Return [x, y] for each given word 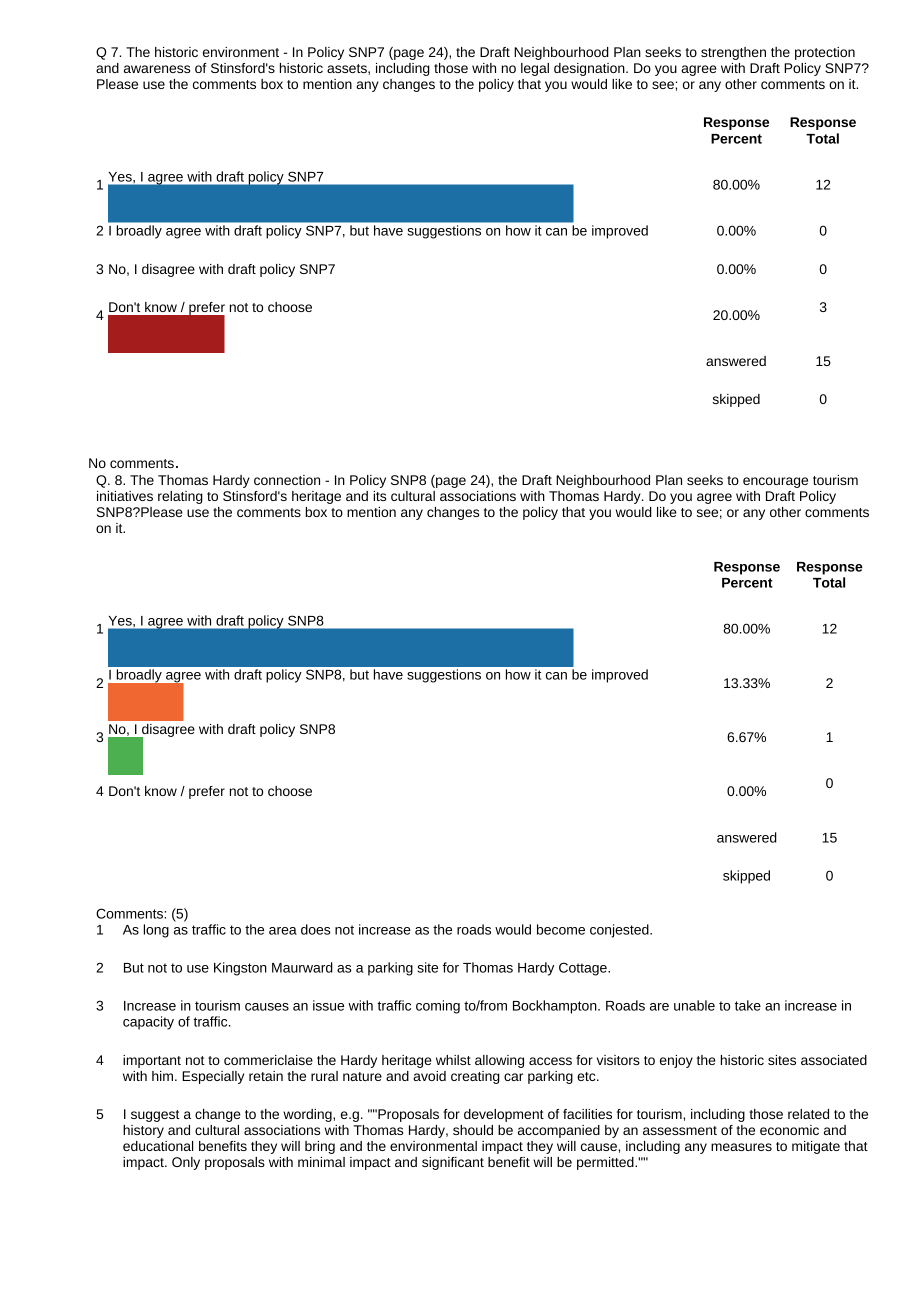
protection [825, 53]
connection [287, 480]
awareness [157, 69]
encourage [775, 482]
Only [186, 1163]
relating [180, 497]
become [561, 929]
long [156, 931]
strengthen [733, 53]
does [316, 929]
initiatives [125, 496]
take [748, 1005]
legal [535, 69]
